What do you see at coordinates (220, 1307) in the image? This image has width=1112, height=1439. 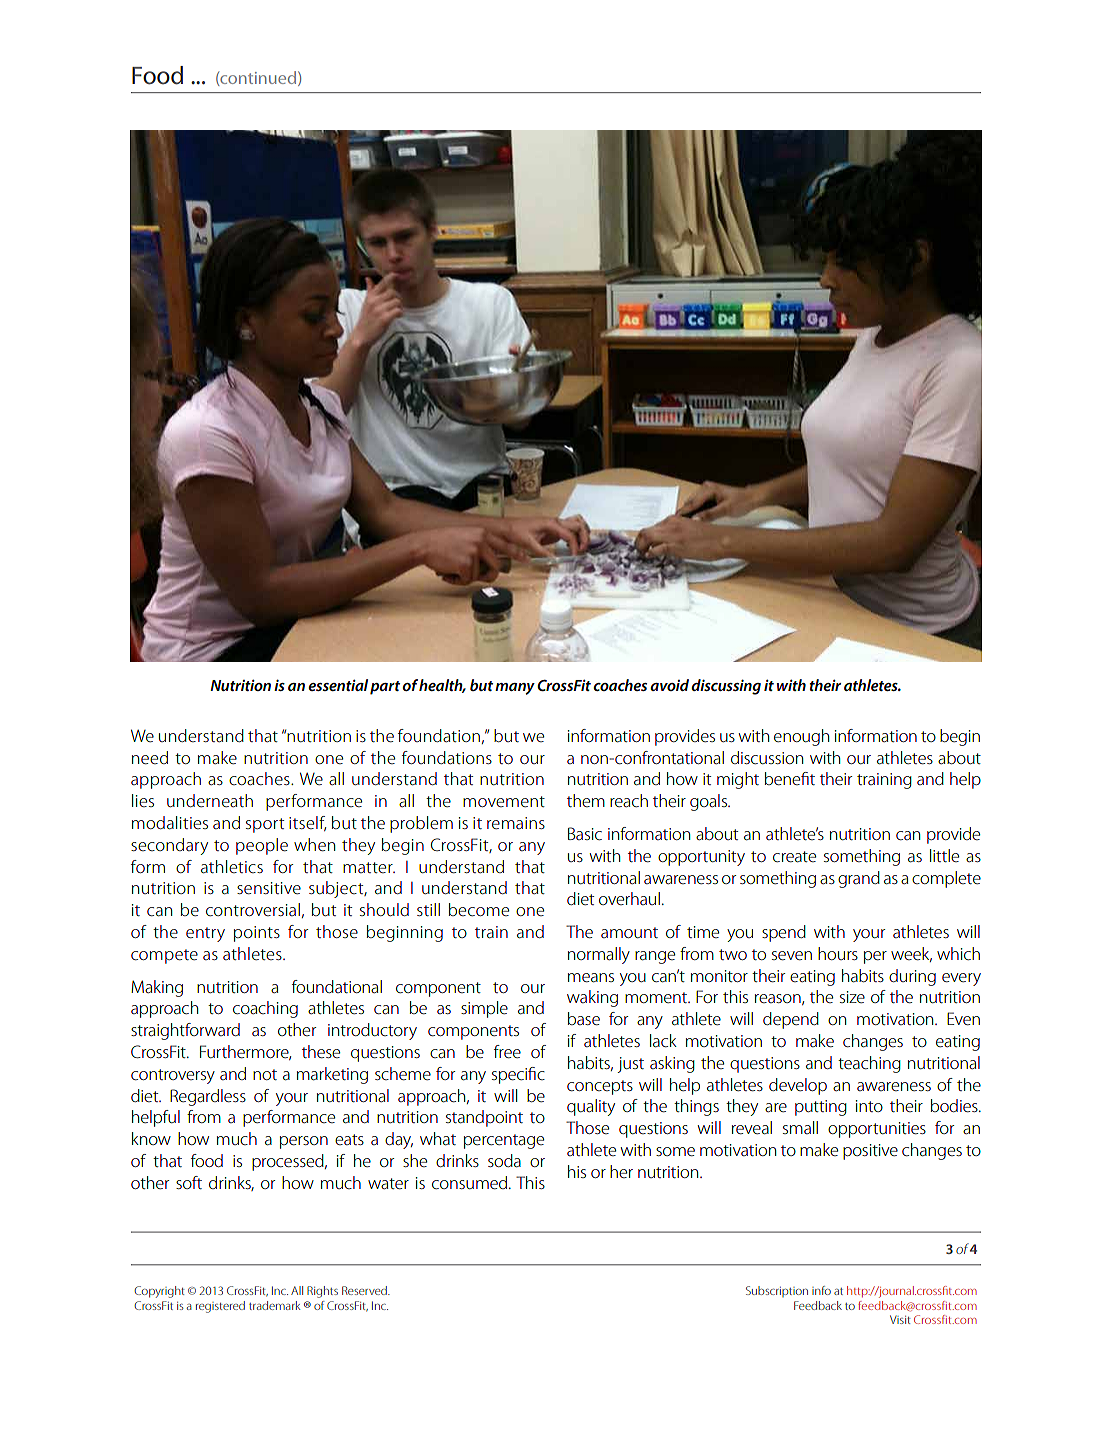 I see `registered` at bounding box center [220, 1307].
